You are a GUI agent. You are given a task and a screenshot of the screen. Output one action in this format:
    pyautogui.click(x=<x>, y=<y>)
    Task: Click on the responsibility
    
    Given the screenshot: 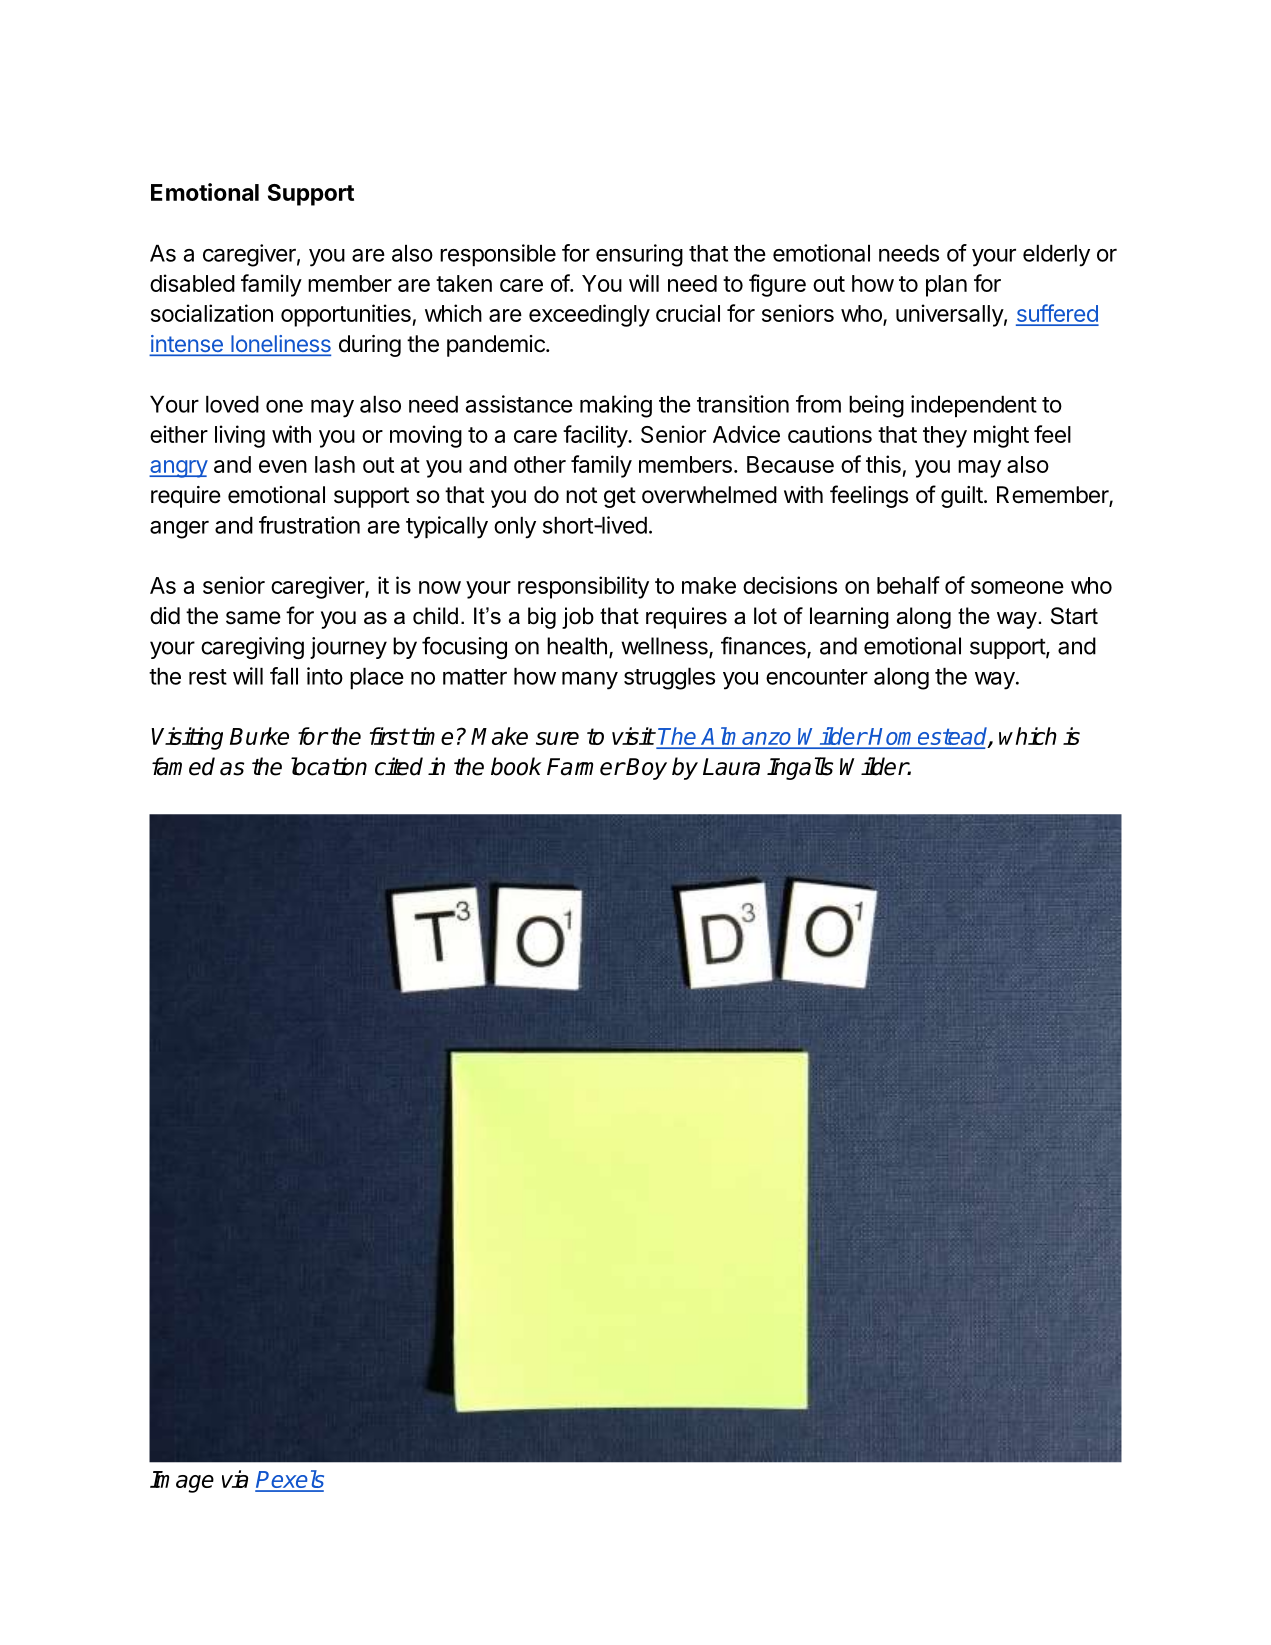 What is the action you would take?
    pyautogui.click(x=583, y=587)
